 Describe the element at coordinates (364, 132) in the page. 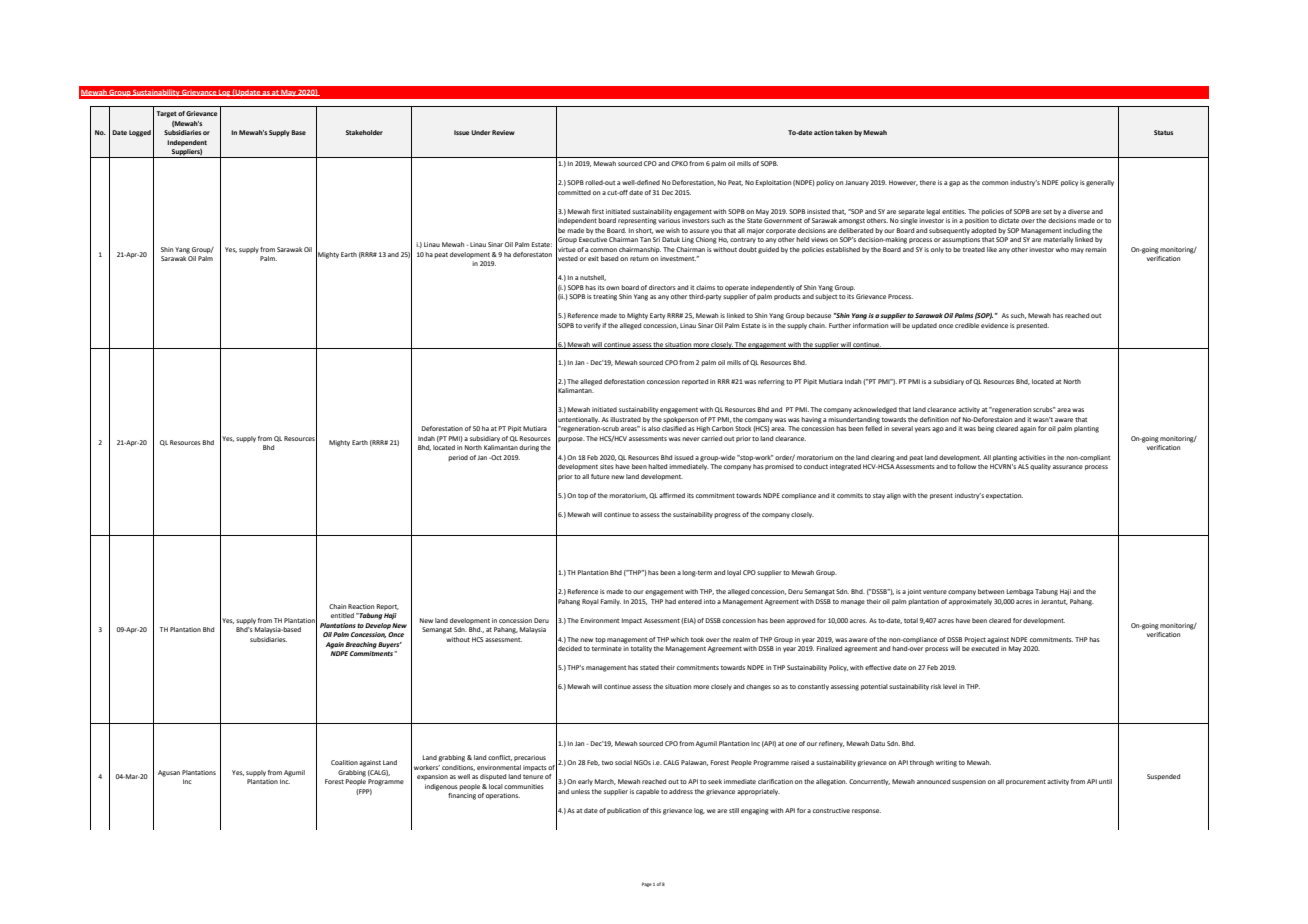

I see `Stakeholder` at that location.
